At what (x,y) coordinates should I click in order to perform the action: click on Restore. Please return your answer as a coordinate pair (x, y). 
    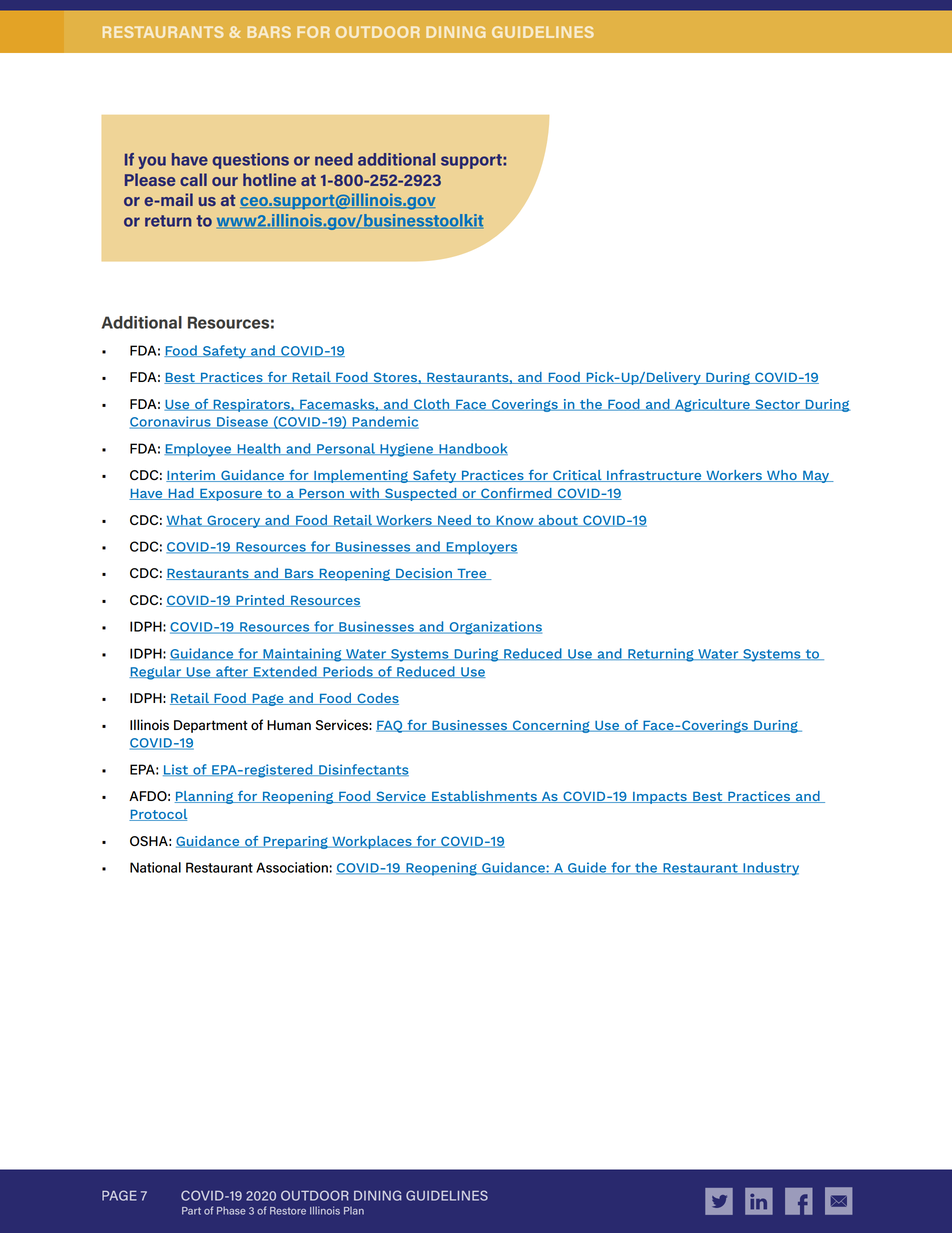
    Looking at the image, I should click on (288, 1211).
